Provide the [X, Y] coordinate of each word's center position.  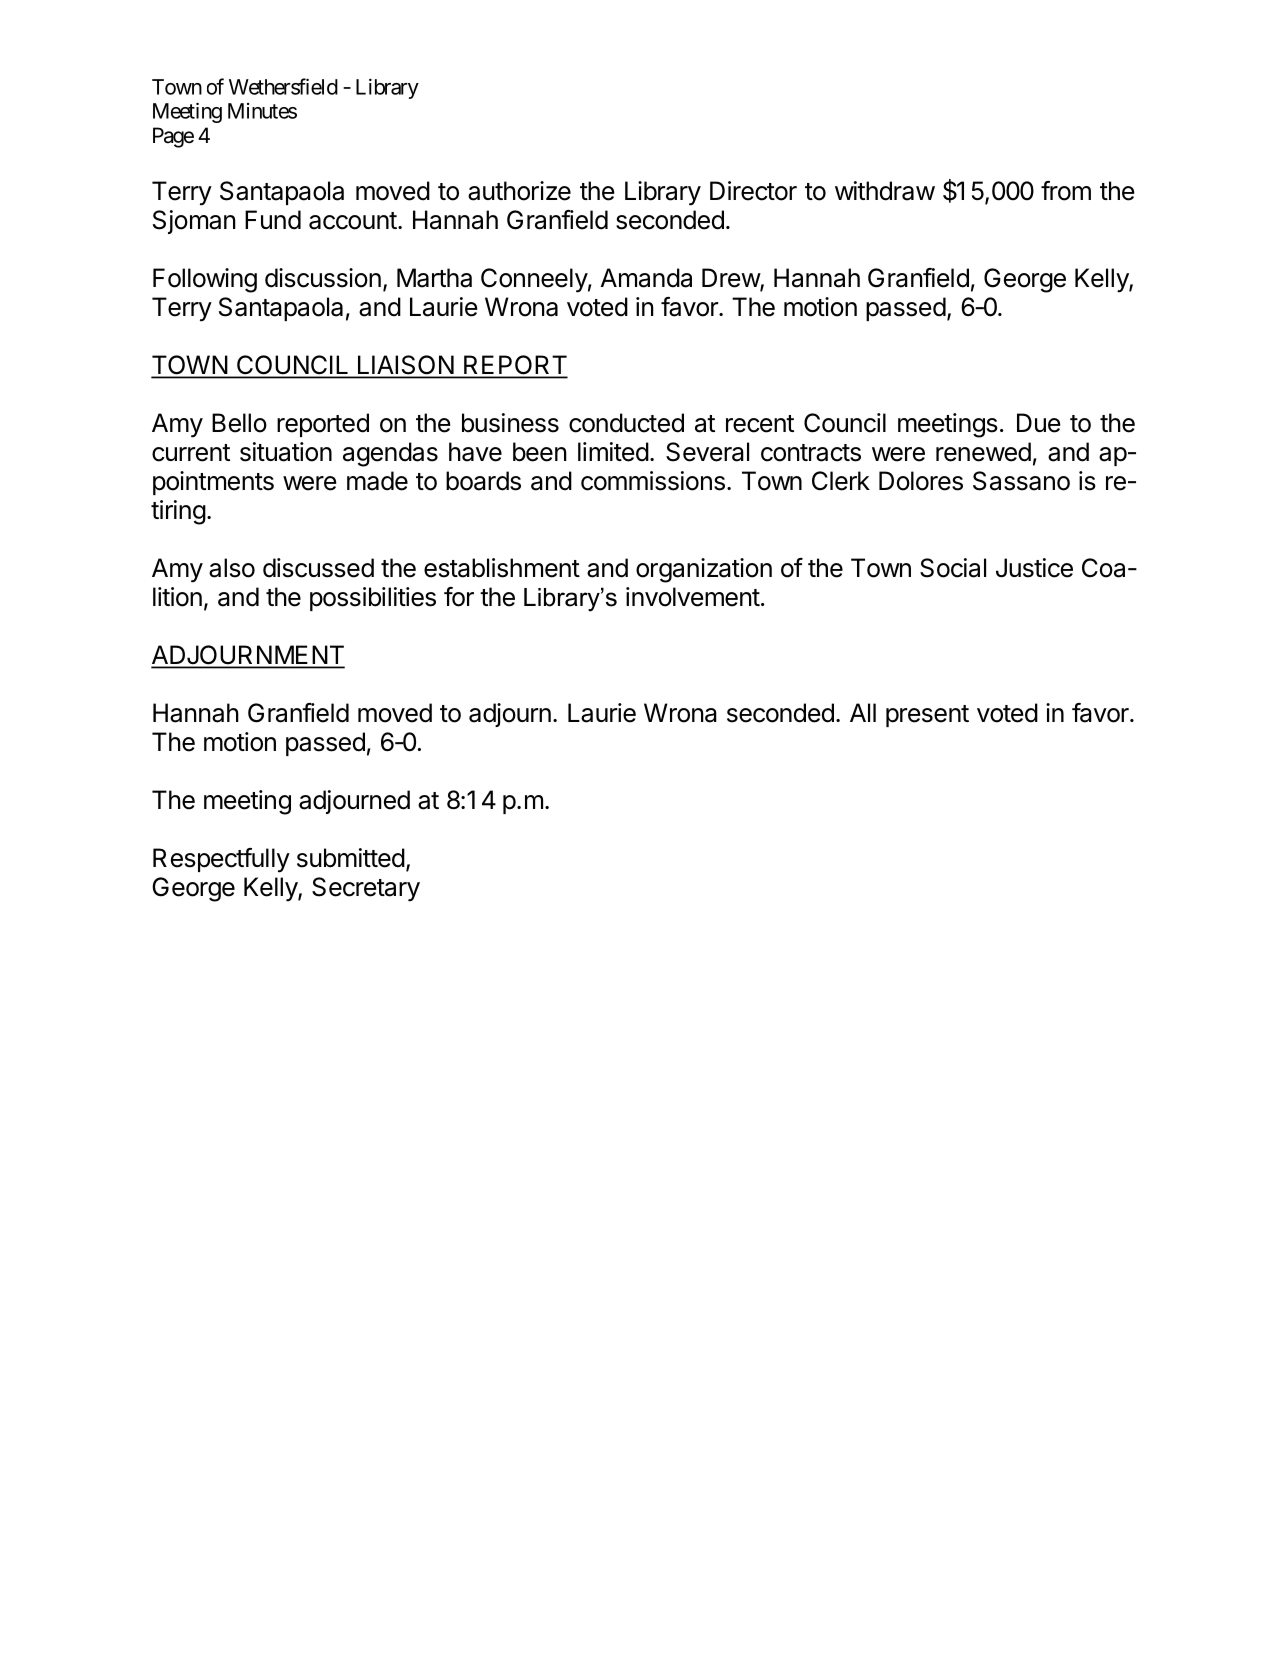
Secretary [366, 889]
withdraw [885, 191]
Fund [273, 220]
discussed [318, 568]
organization [704, 570]
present [927, 716]
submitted [351, 858]
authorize [519, 191]
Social [953, 568]
